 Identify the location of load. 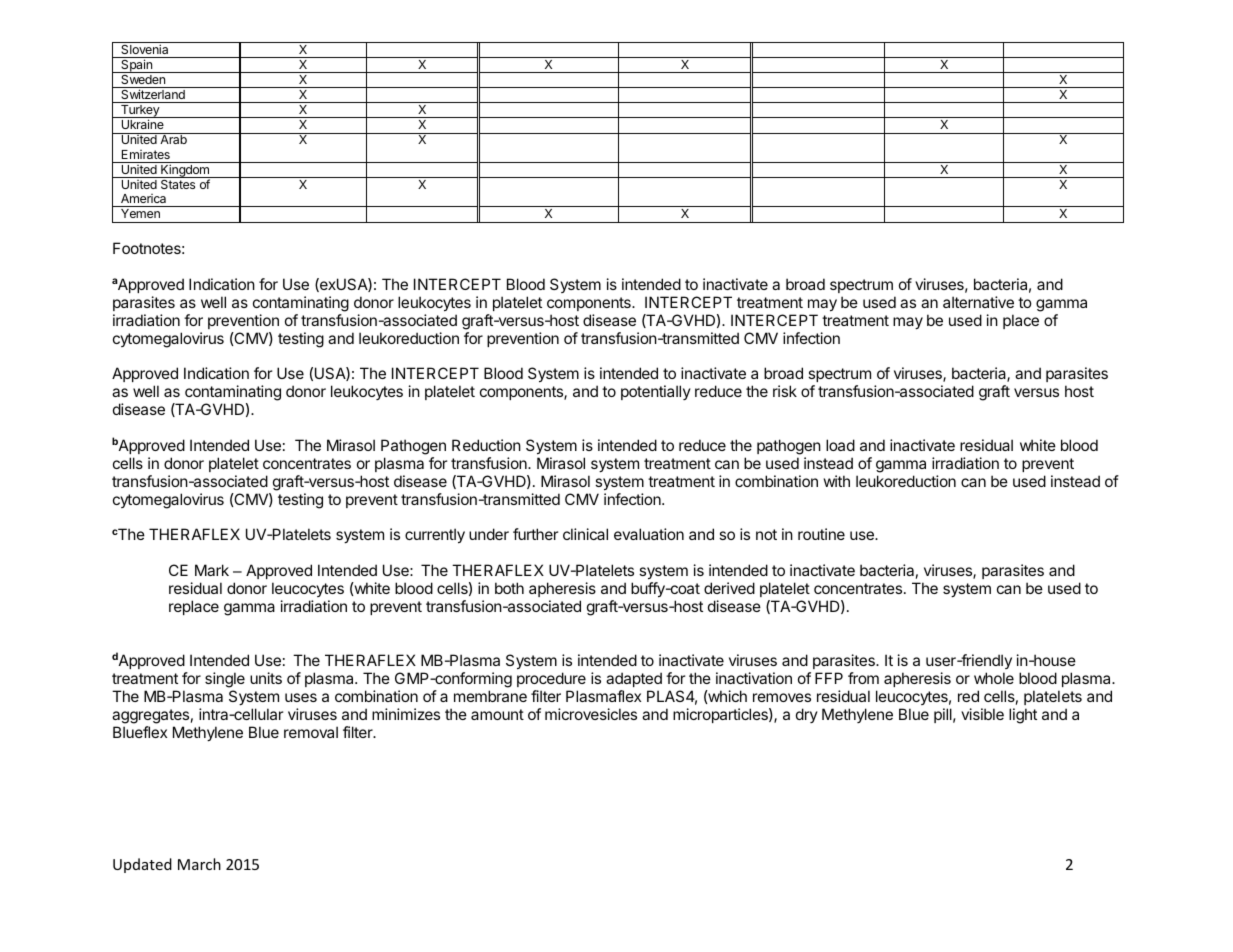
(840, 445).
